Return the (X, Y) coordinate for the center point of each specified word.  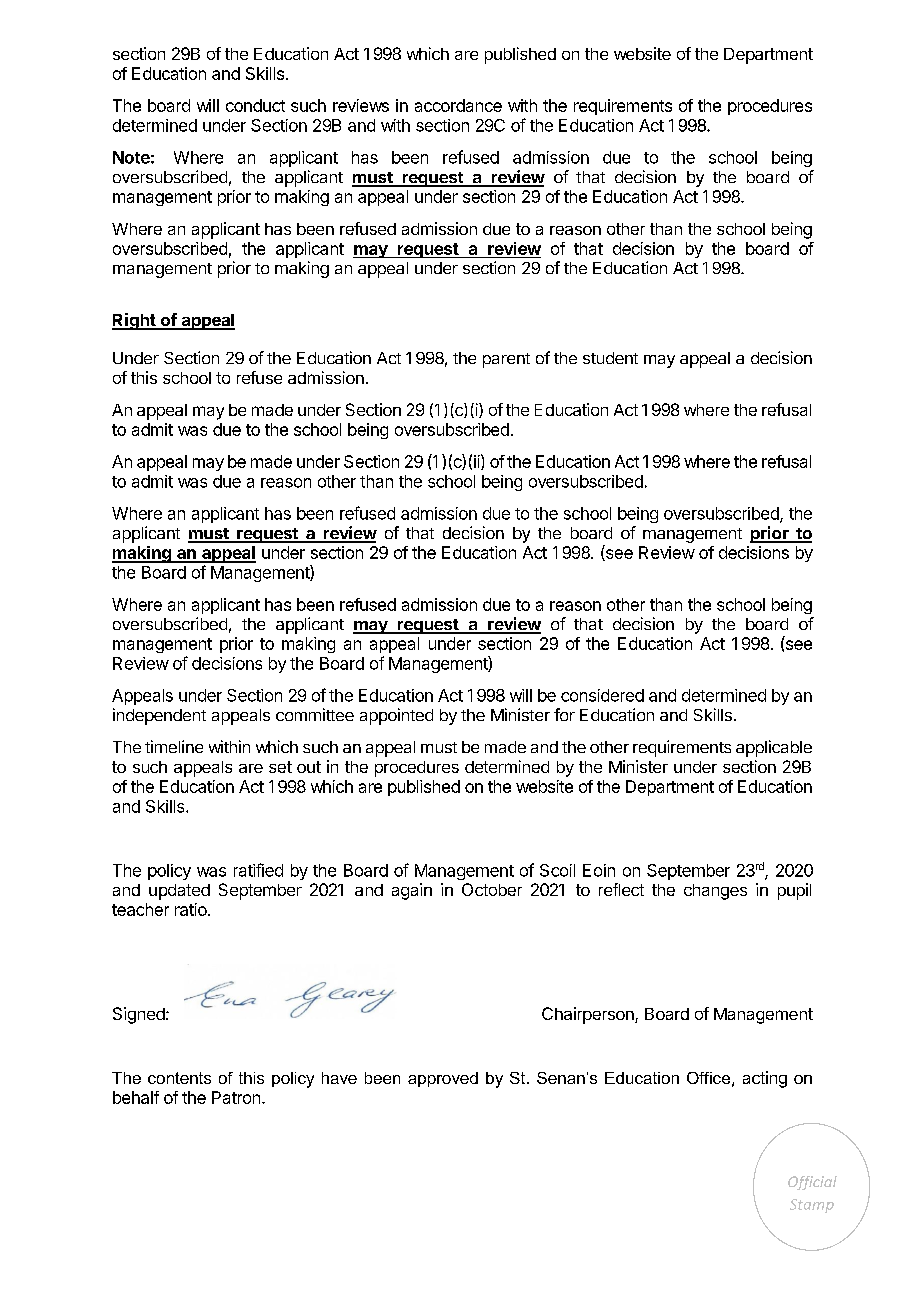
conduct (255, 105)
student (610, 358)
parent (506, 360)
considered (602, 695)
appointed (396, 716)
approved (443, 1079)
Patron (236, 1097)
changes (715, 892)
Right (135, 321)
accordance (458, 105)
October (492, 889)
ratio (192, 909)
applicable (774, 748)
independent (159, 716)
